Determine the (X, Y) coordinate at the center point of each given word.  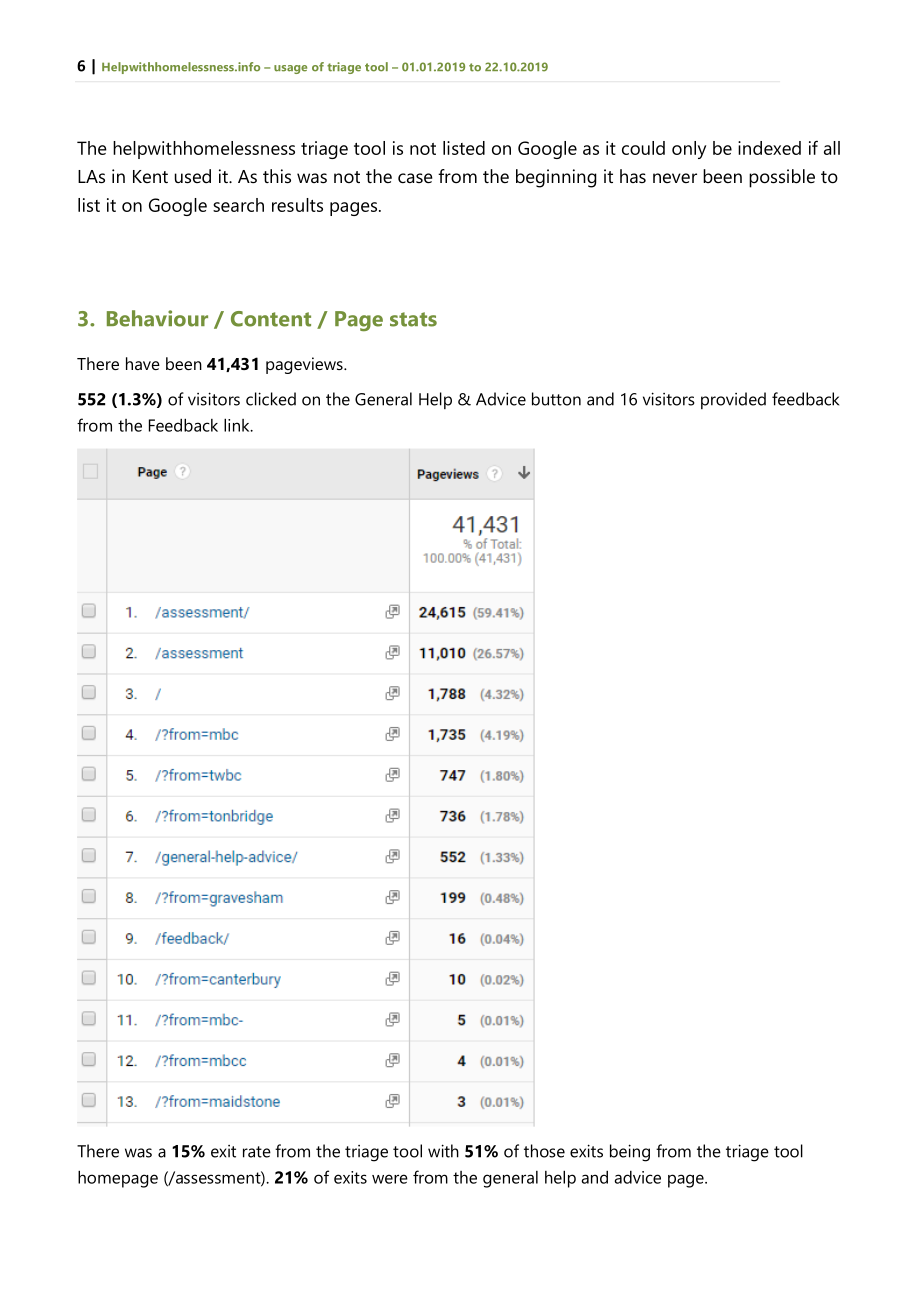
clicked (271, 399)
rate (257, 1152)
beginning (556, 178)
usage (290, 69)
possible (782, 178)
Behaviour (157, 318)
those (544, 1151)
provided (733, 400)
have (143, 363)
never (675, 178)
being (630, 1153)
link (238, 425)
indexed (769, 148)
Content (271, 319)
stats (413, 319)
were (390, 1179)
